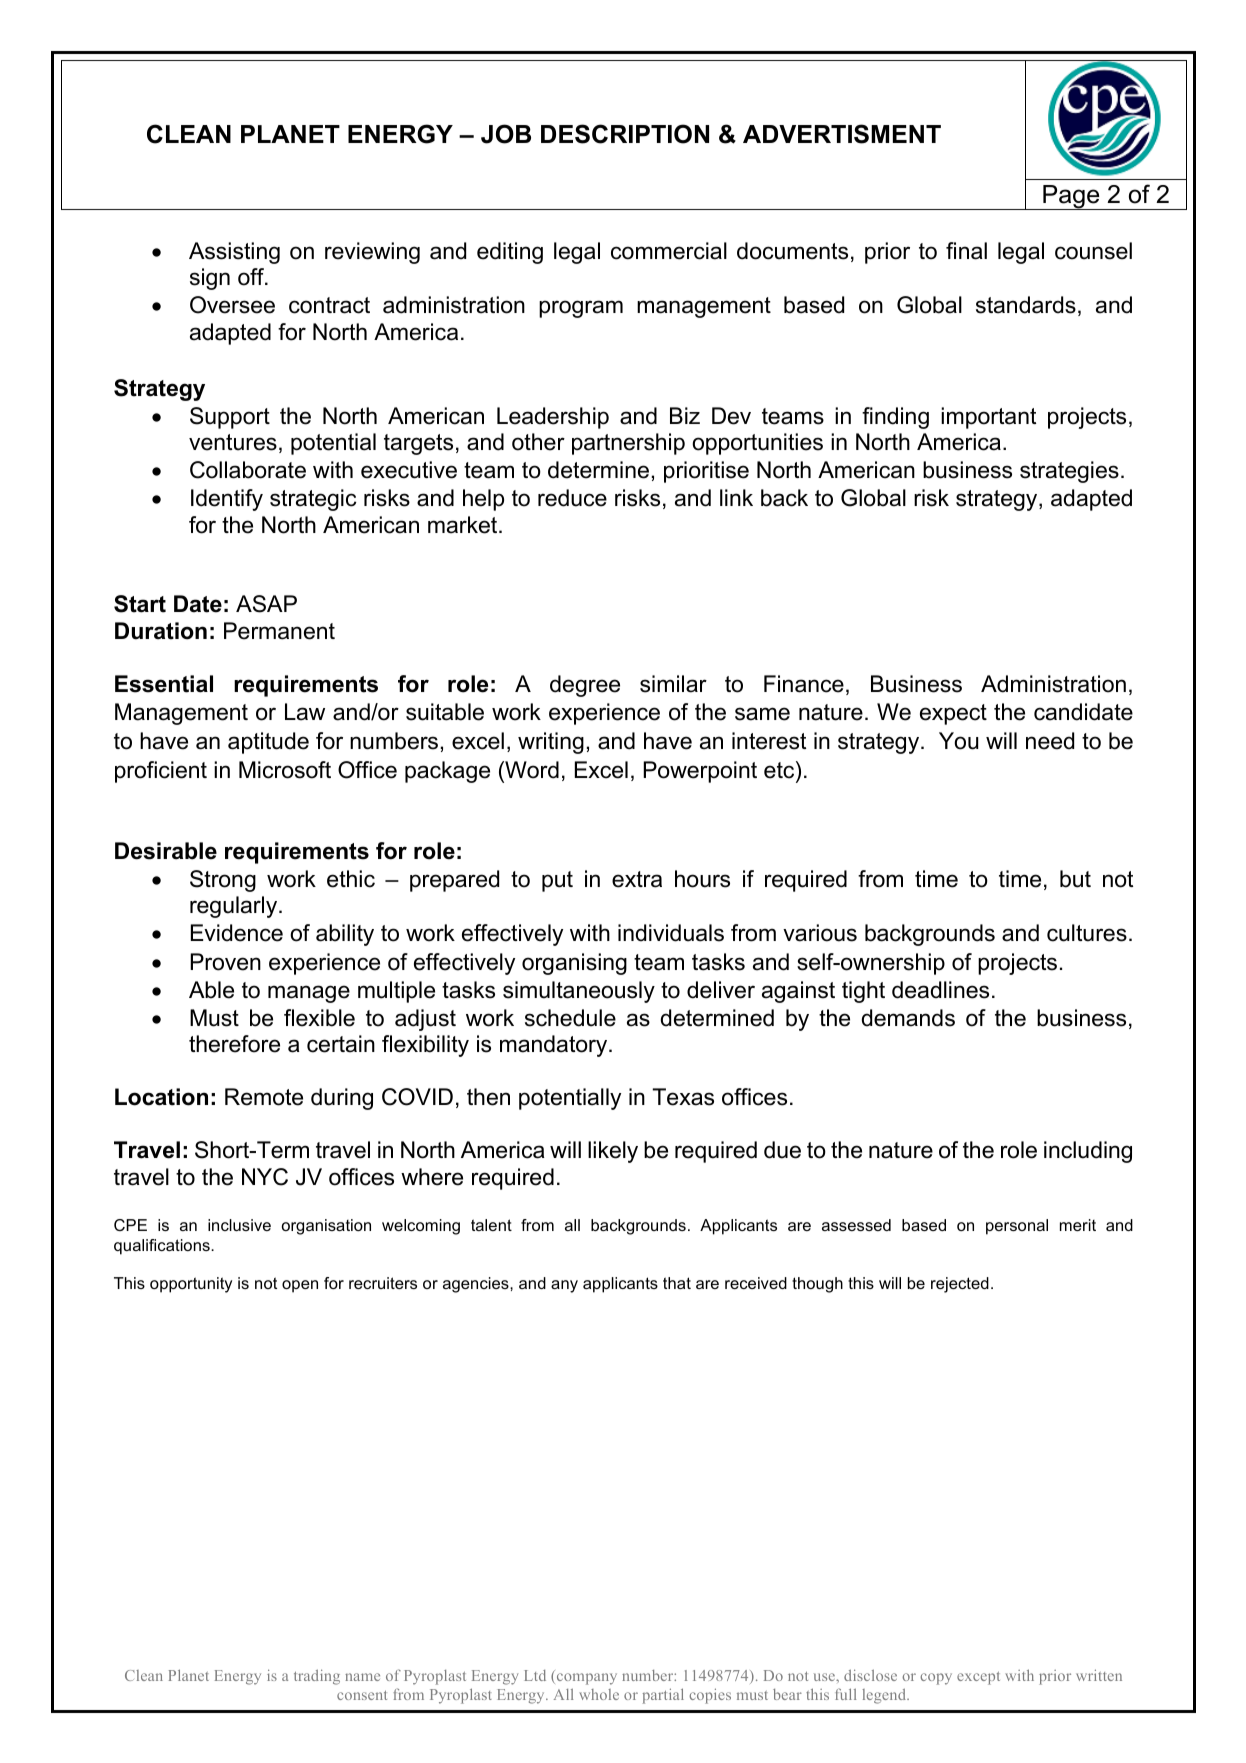  I want to click on DESCRIPTION, so click(625, 134).
